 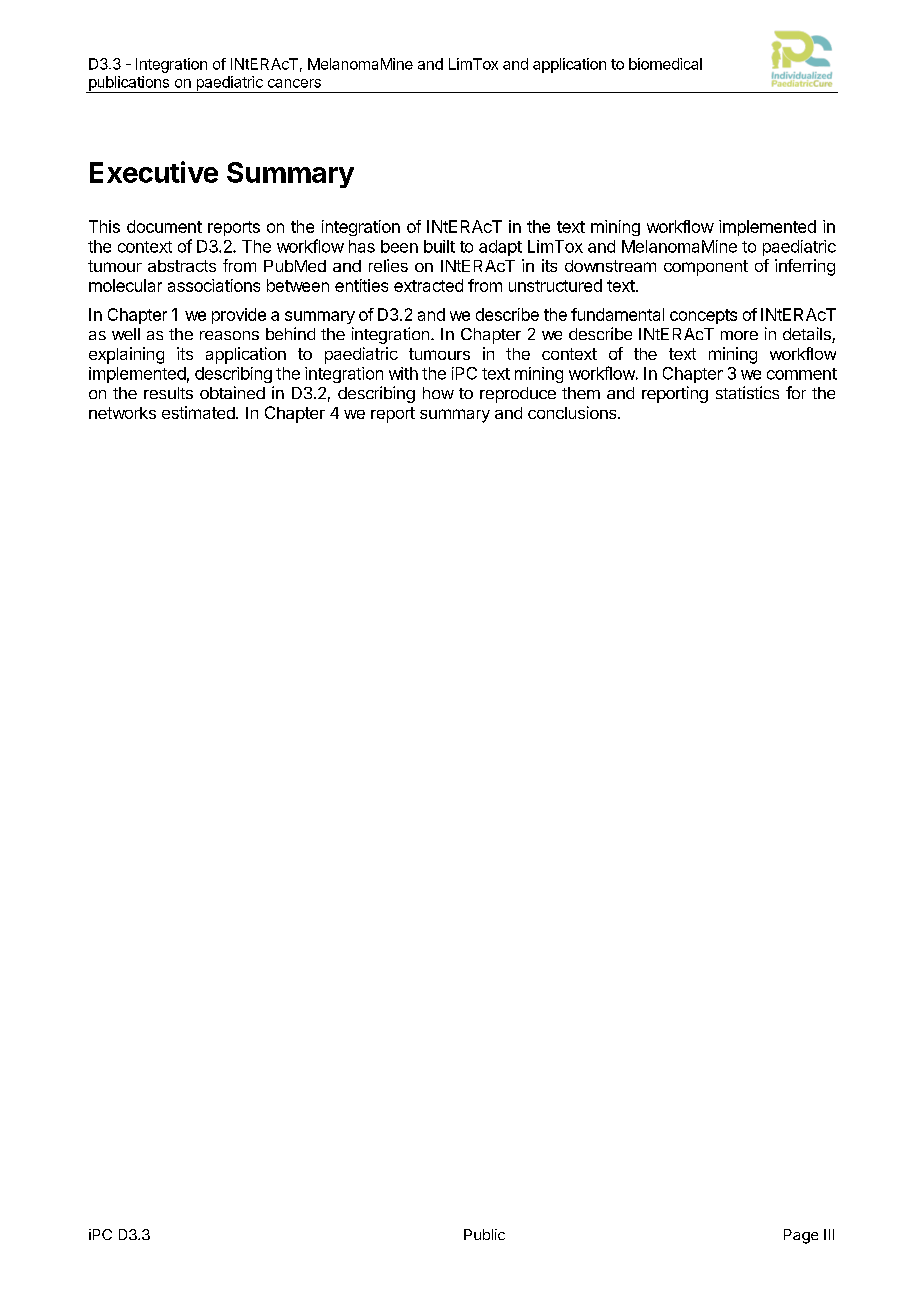 I want to click on estimated, so click(x=199, y=412).
